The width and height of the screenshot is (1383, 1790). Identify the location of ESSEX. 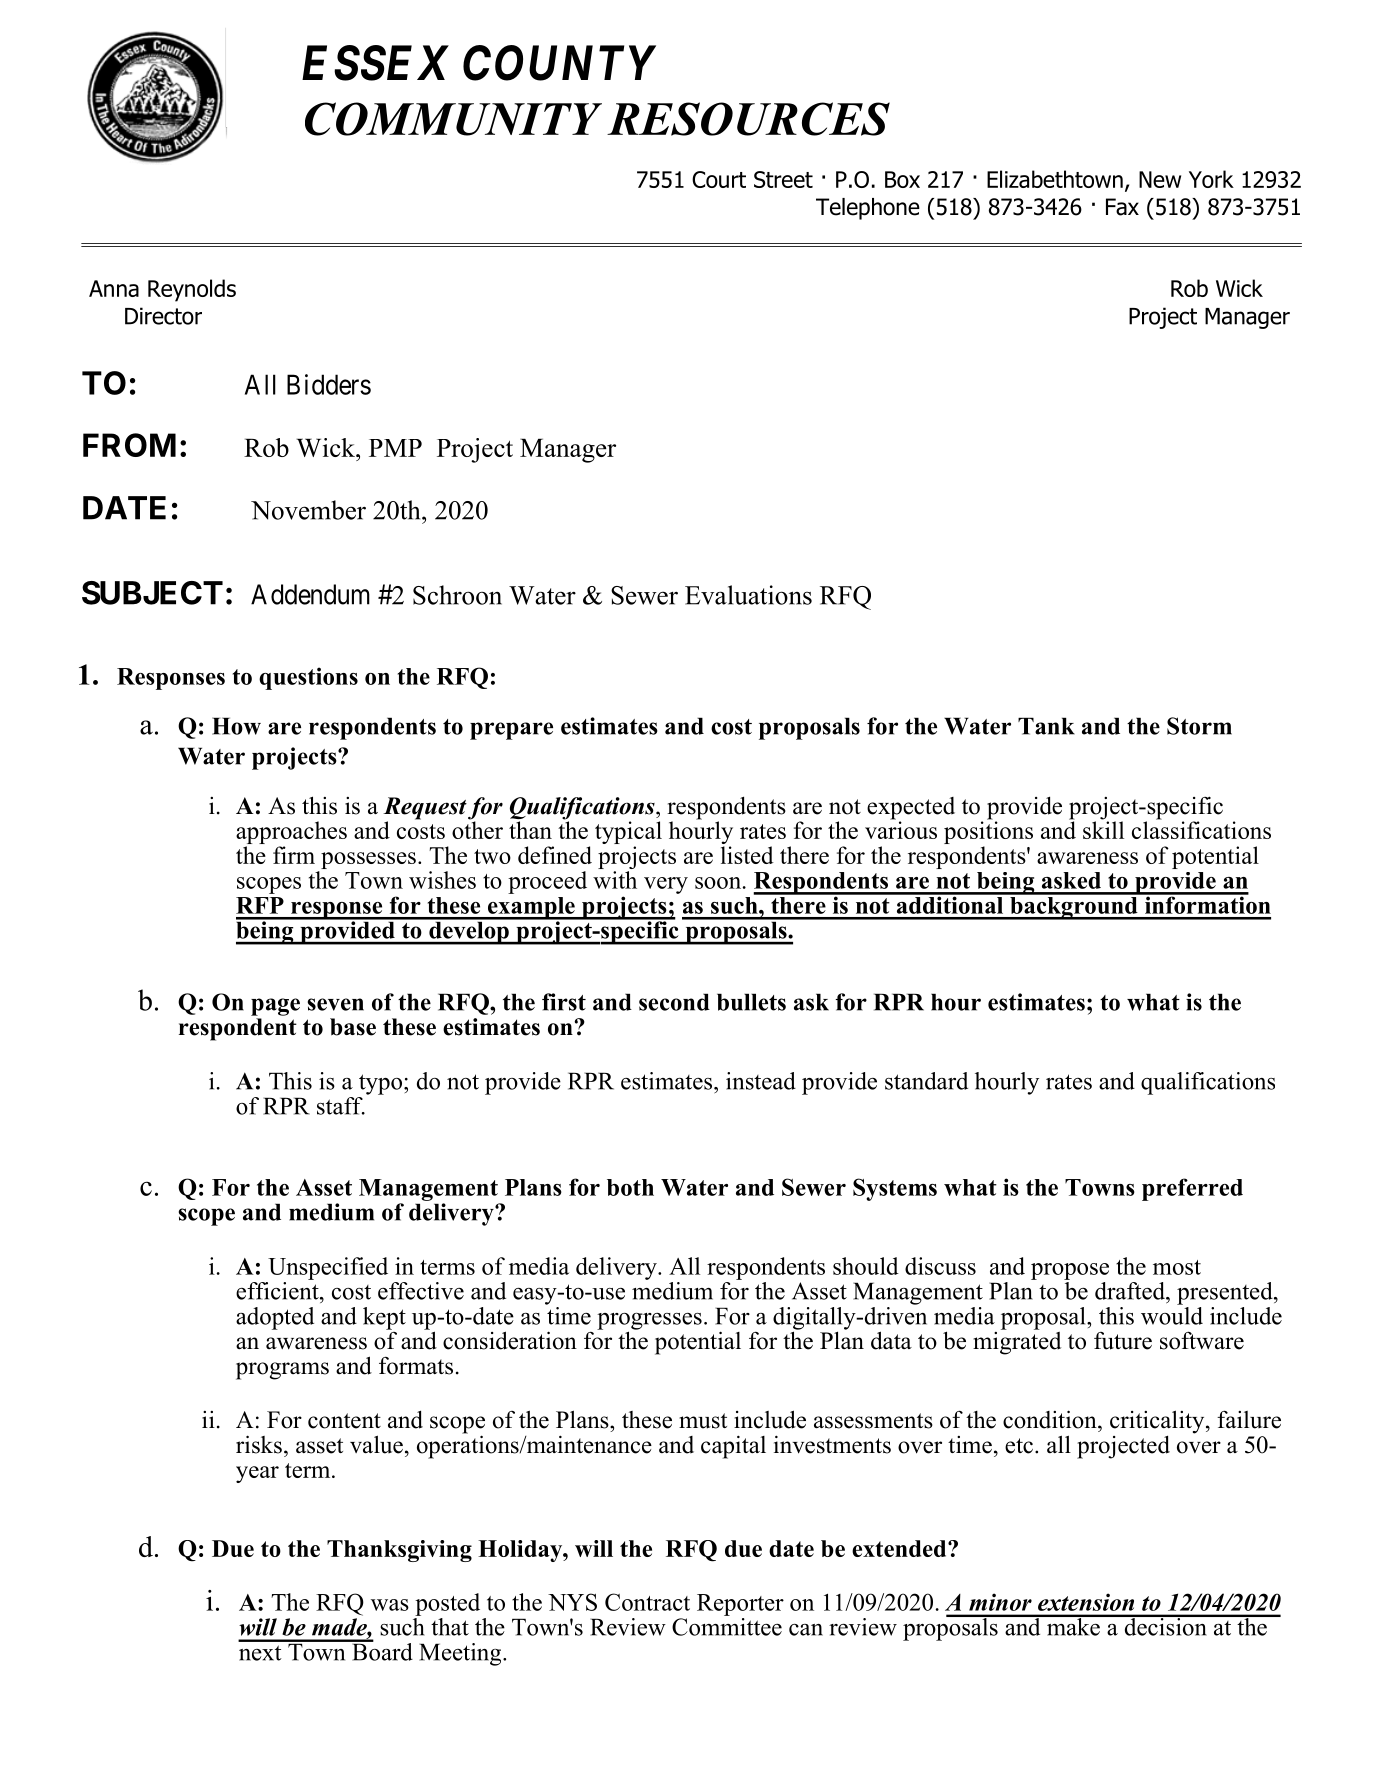
(375, 63).
